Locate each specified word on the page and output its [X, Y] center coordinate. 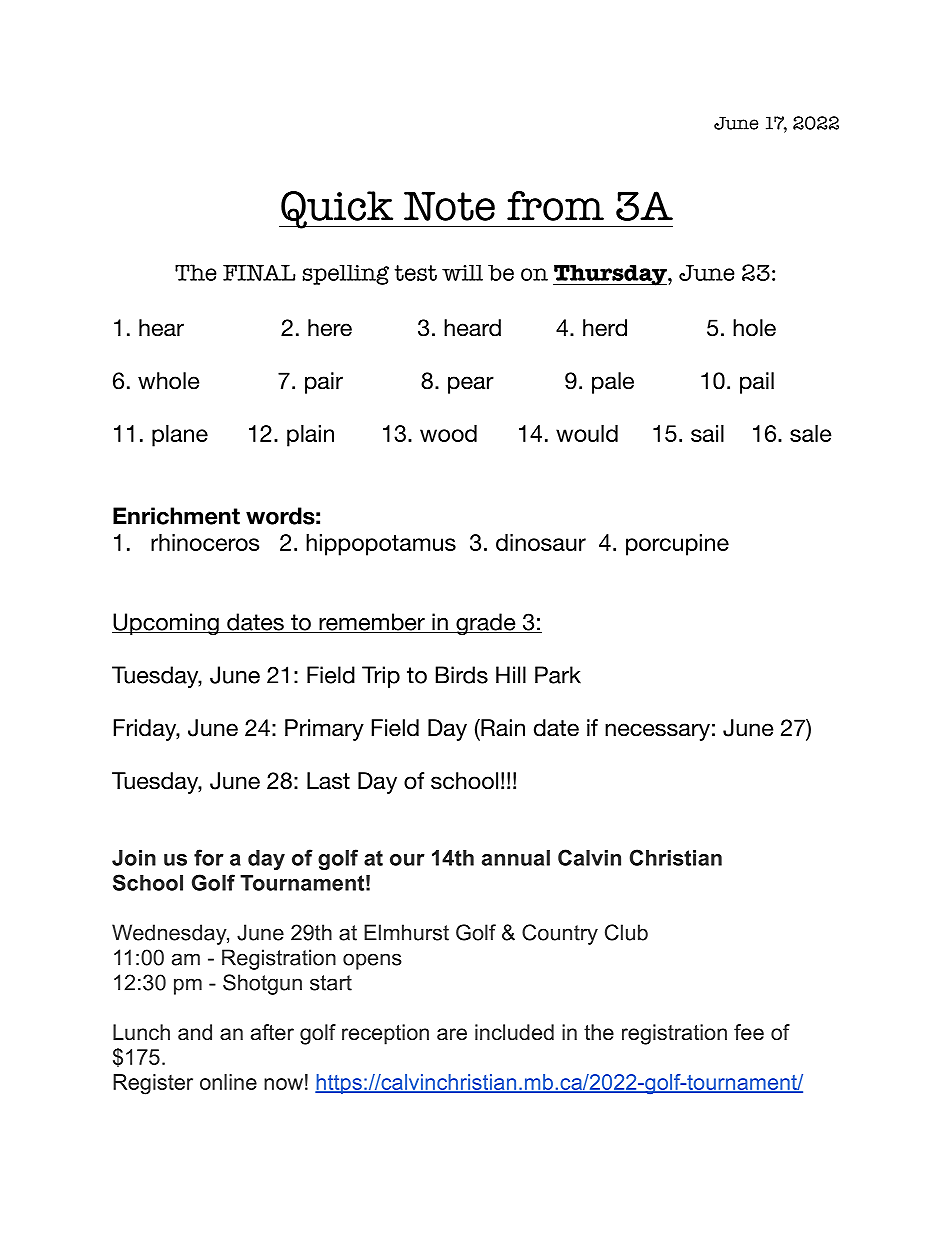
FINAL [259, 273]
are [452, 1034]
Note [449, 206]
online [228, 1082]
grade [486, 624]
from [555, 206]
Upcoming [166, 624]
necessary [657, 732]
